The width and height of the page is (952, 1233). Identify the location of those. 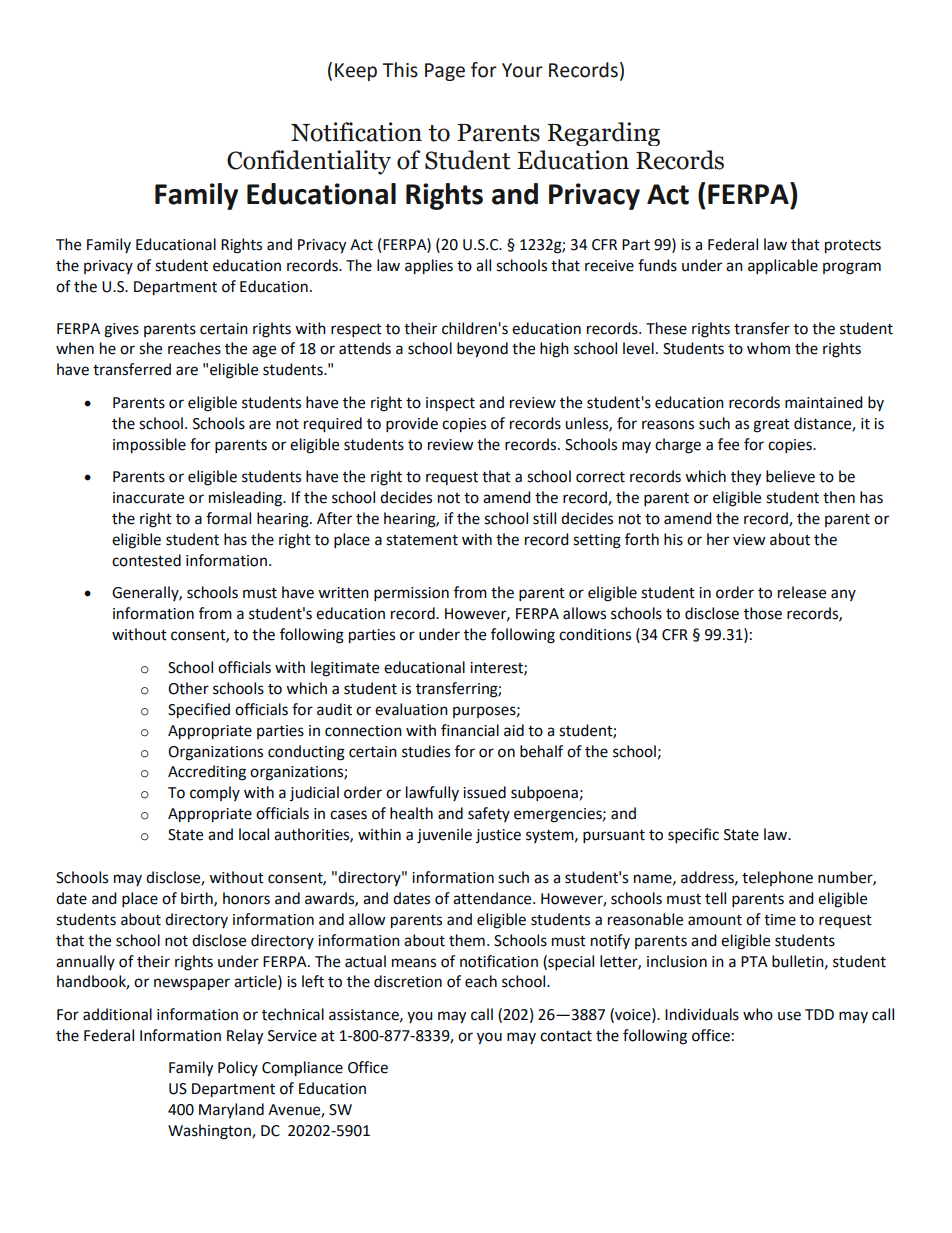
(763, 613).
